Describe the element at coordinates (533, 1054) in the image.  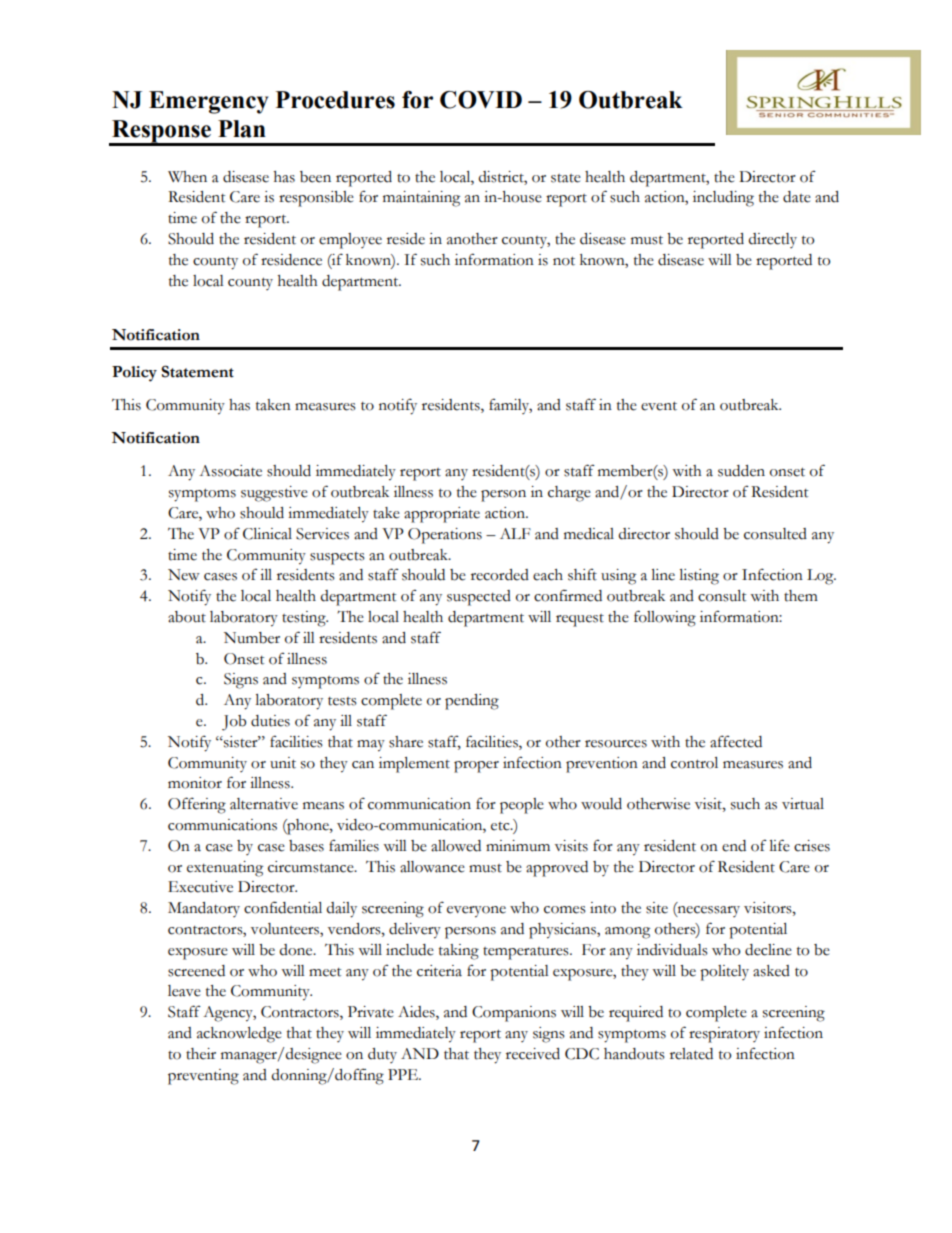
I see `received` at that location.
